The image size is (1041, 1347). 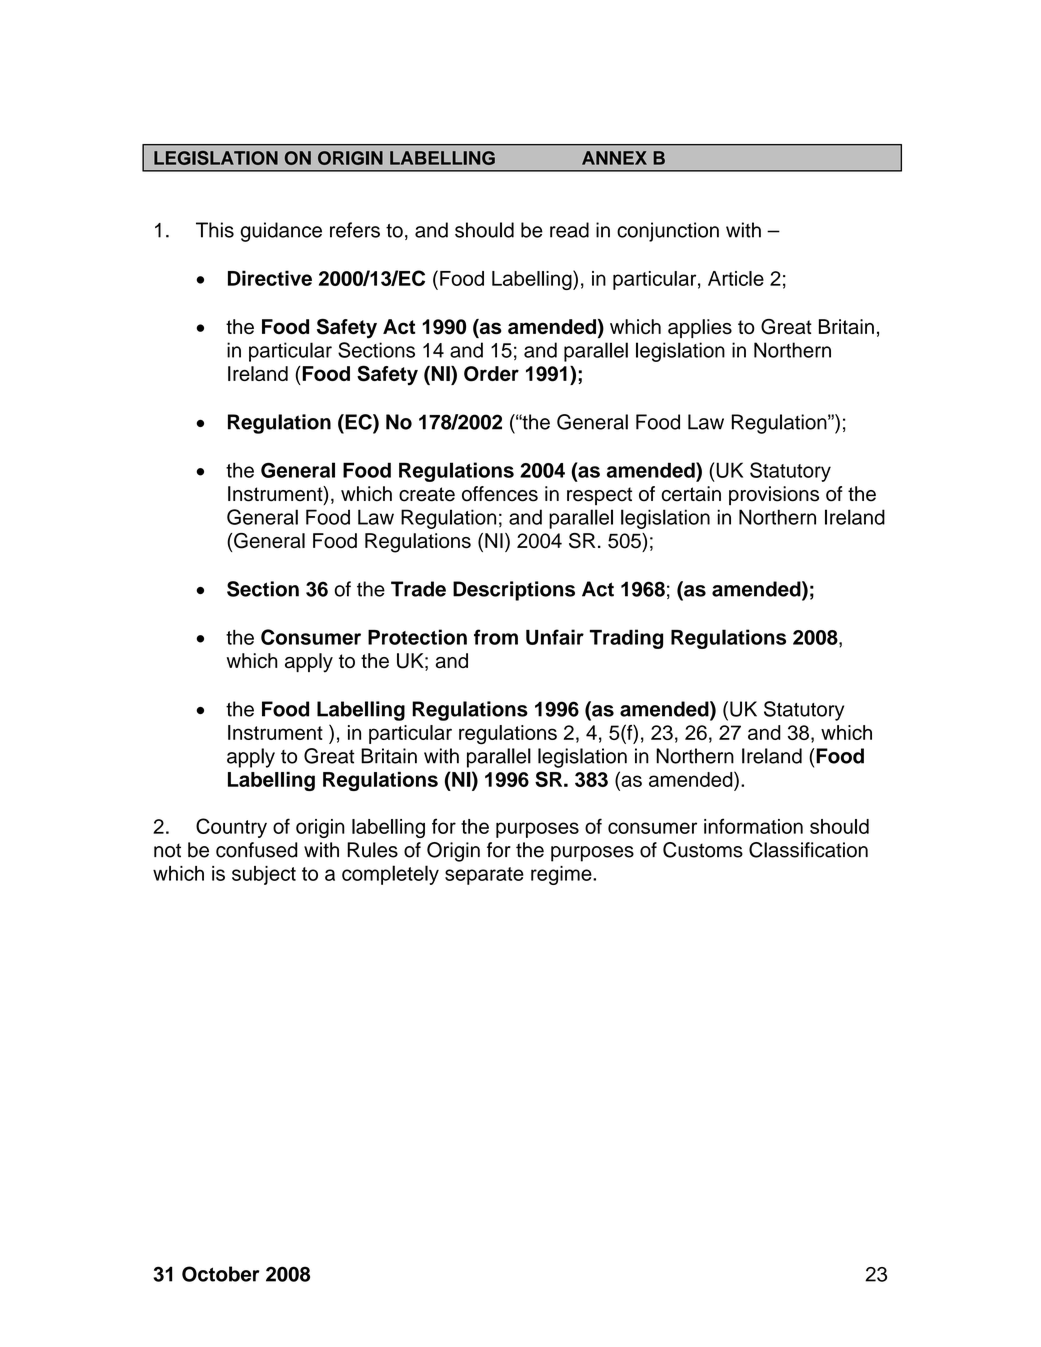 What do you see at coordinates (691, 494) in the screenshot?
I see `certain` at bounding box center [691, 494].
